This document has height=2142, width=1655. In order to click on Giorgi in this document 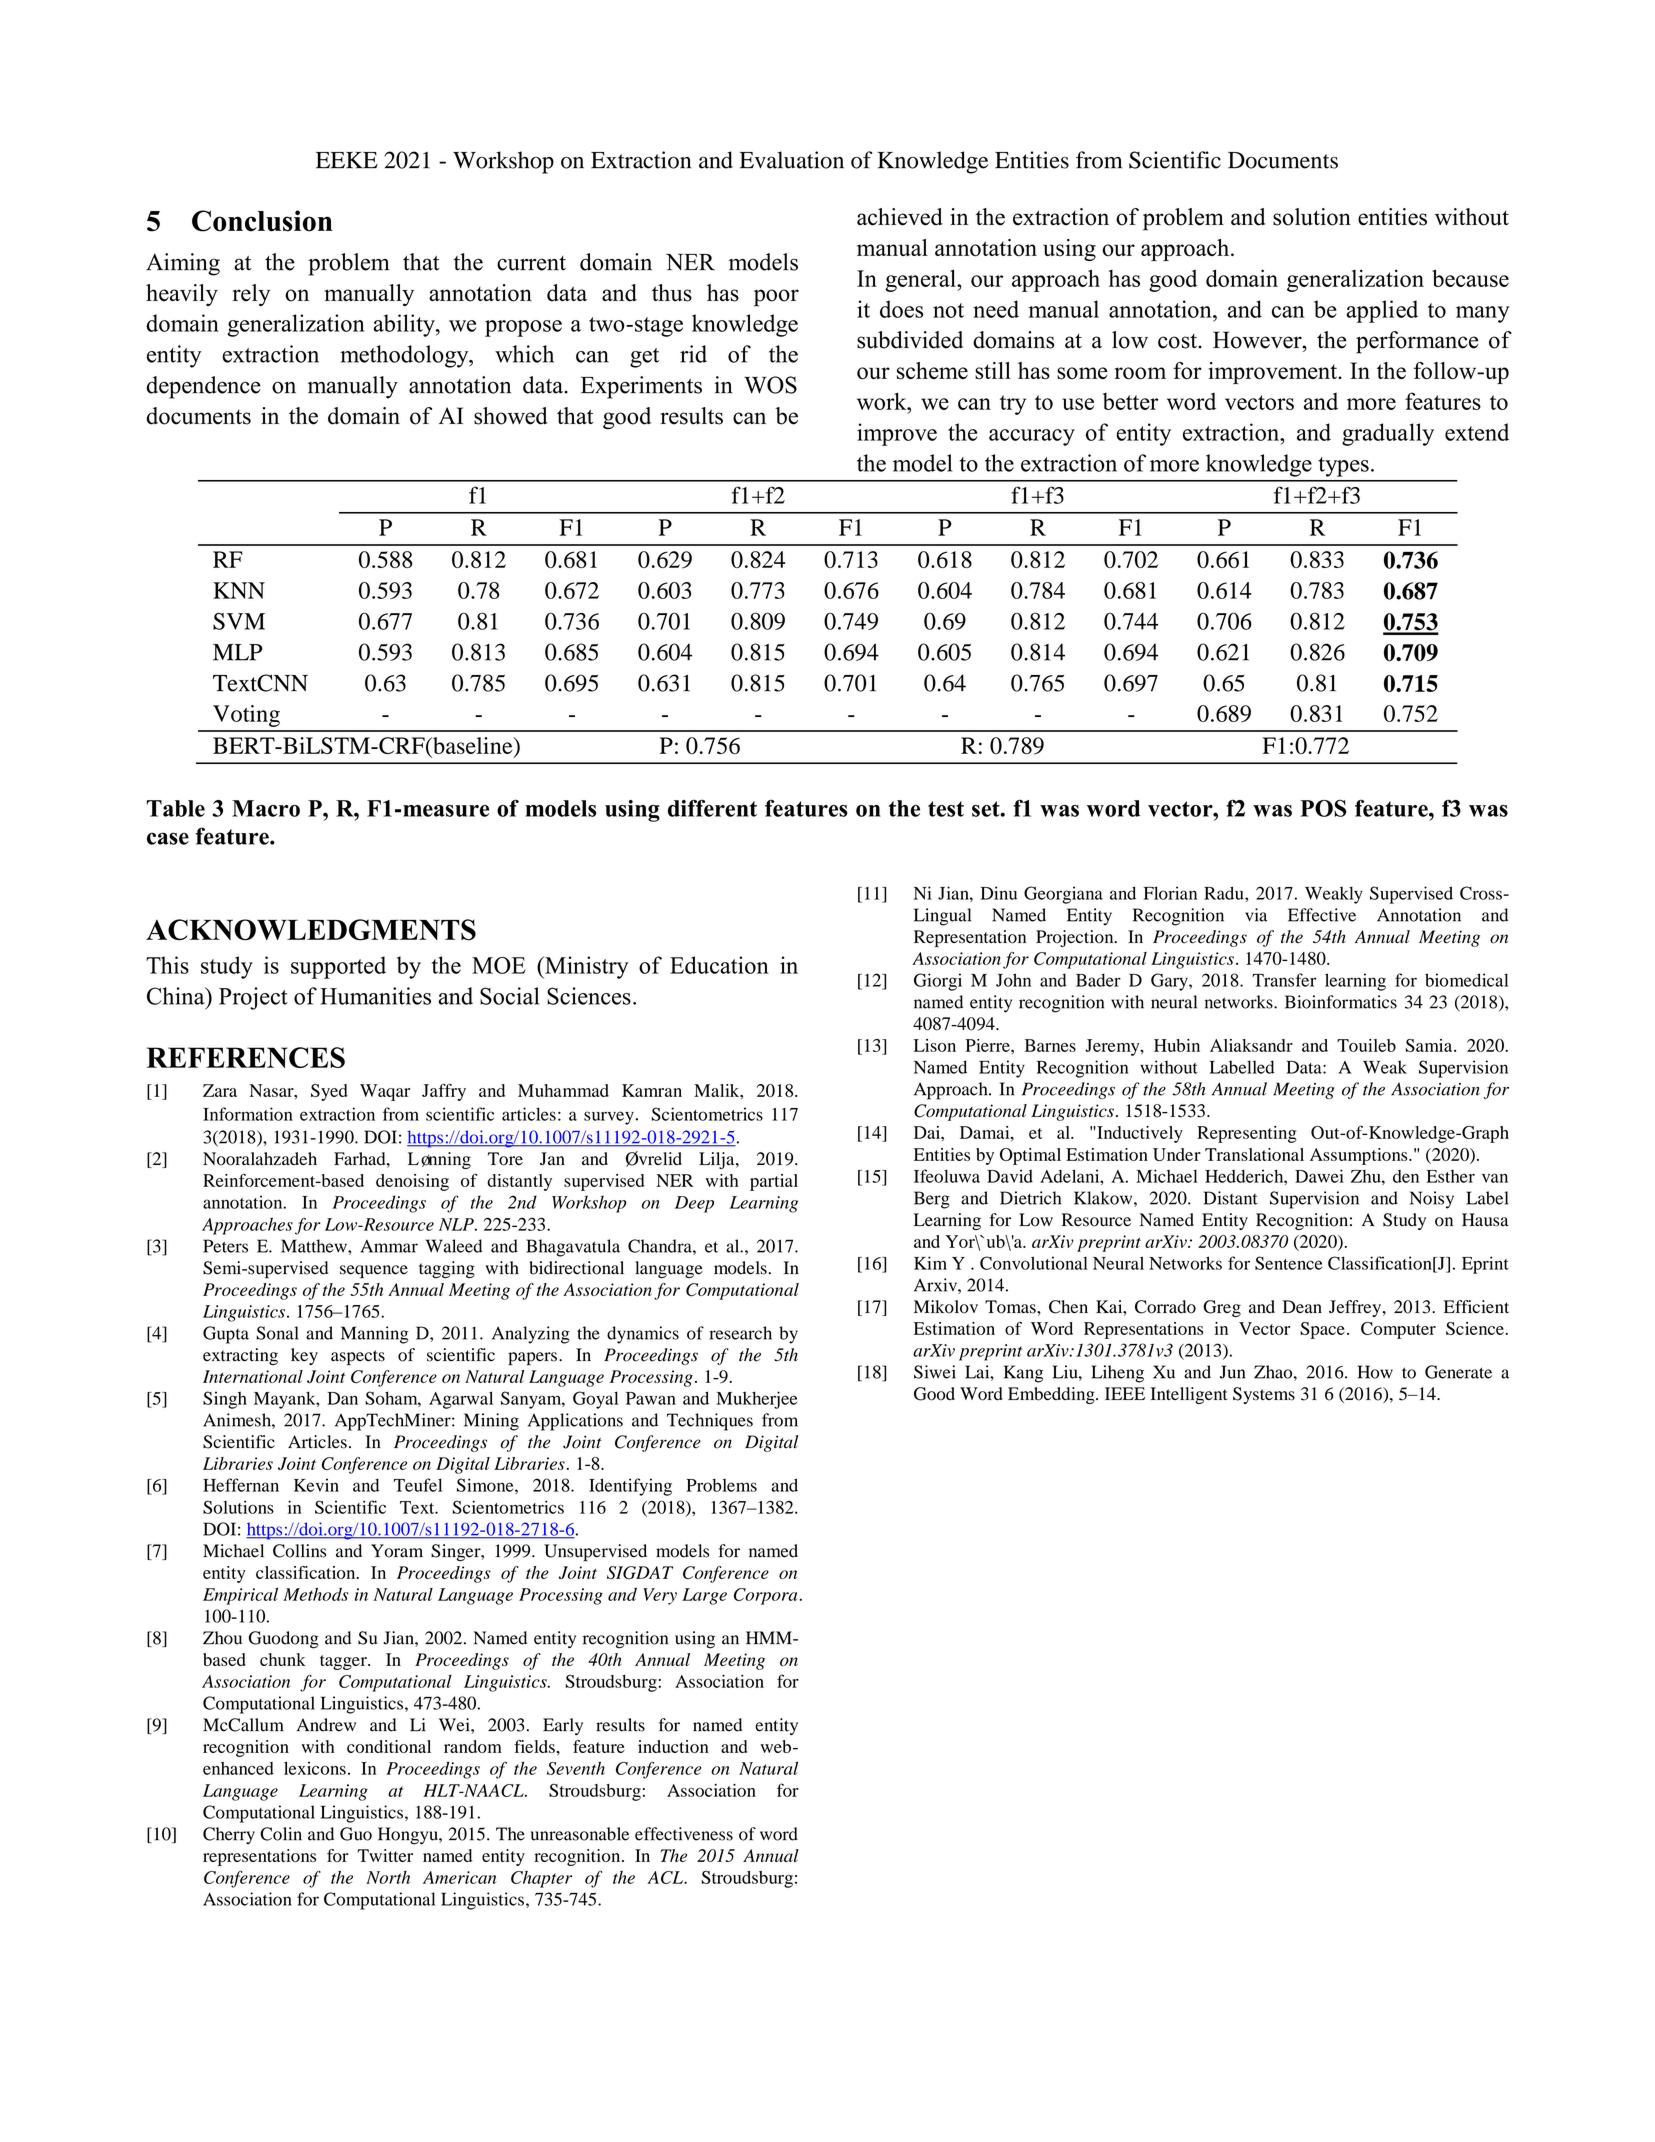, I will do `click(938, 982)`.
